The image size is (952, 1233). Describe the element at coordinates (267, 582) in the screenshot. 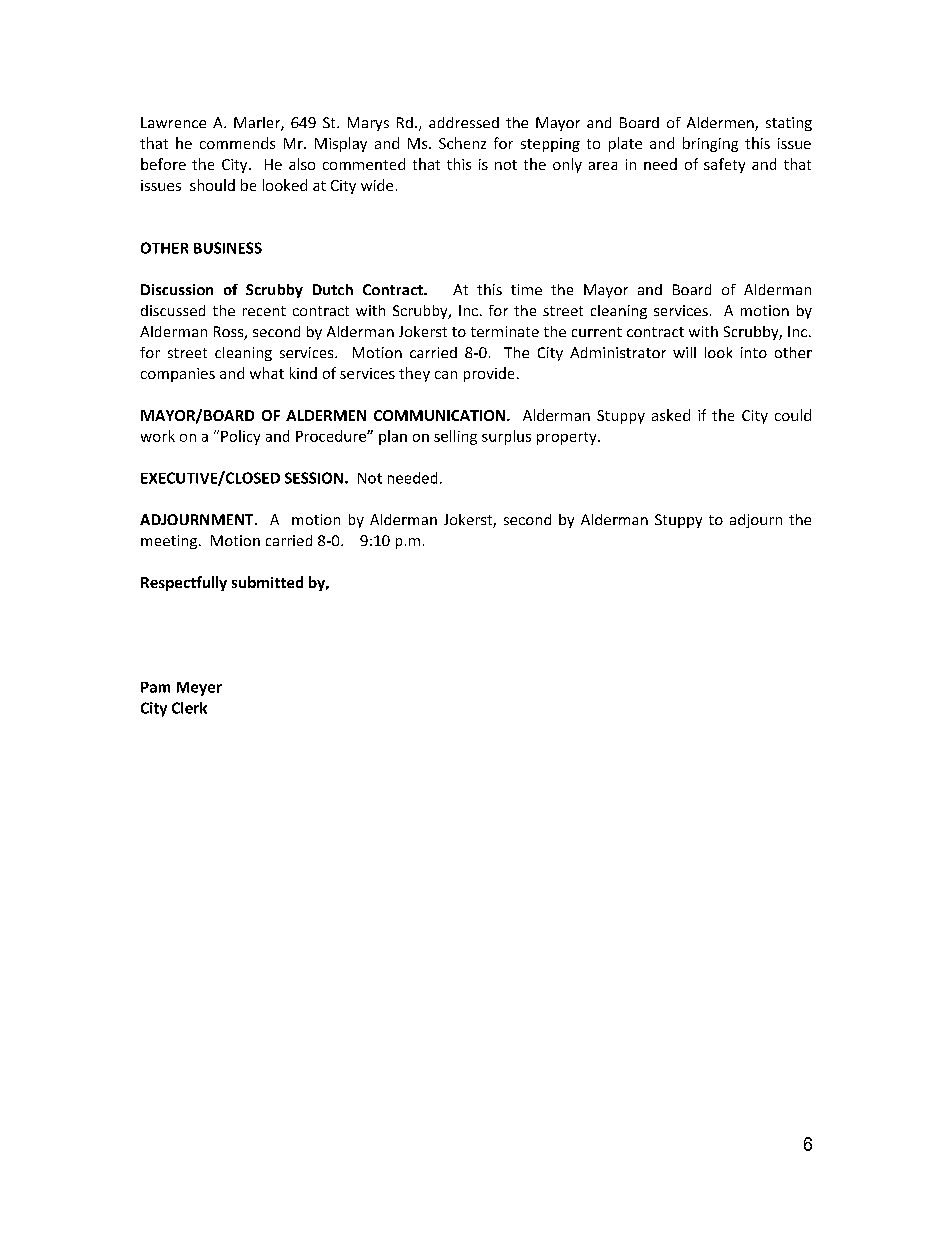

I see `submitted` at that location.
